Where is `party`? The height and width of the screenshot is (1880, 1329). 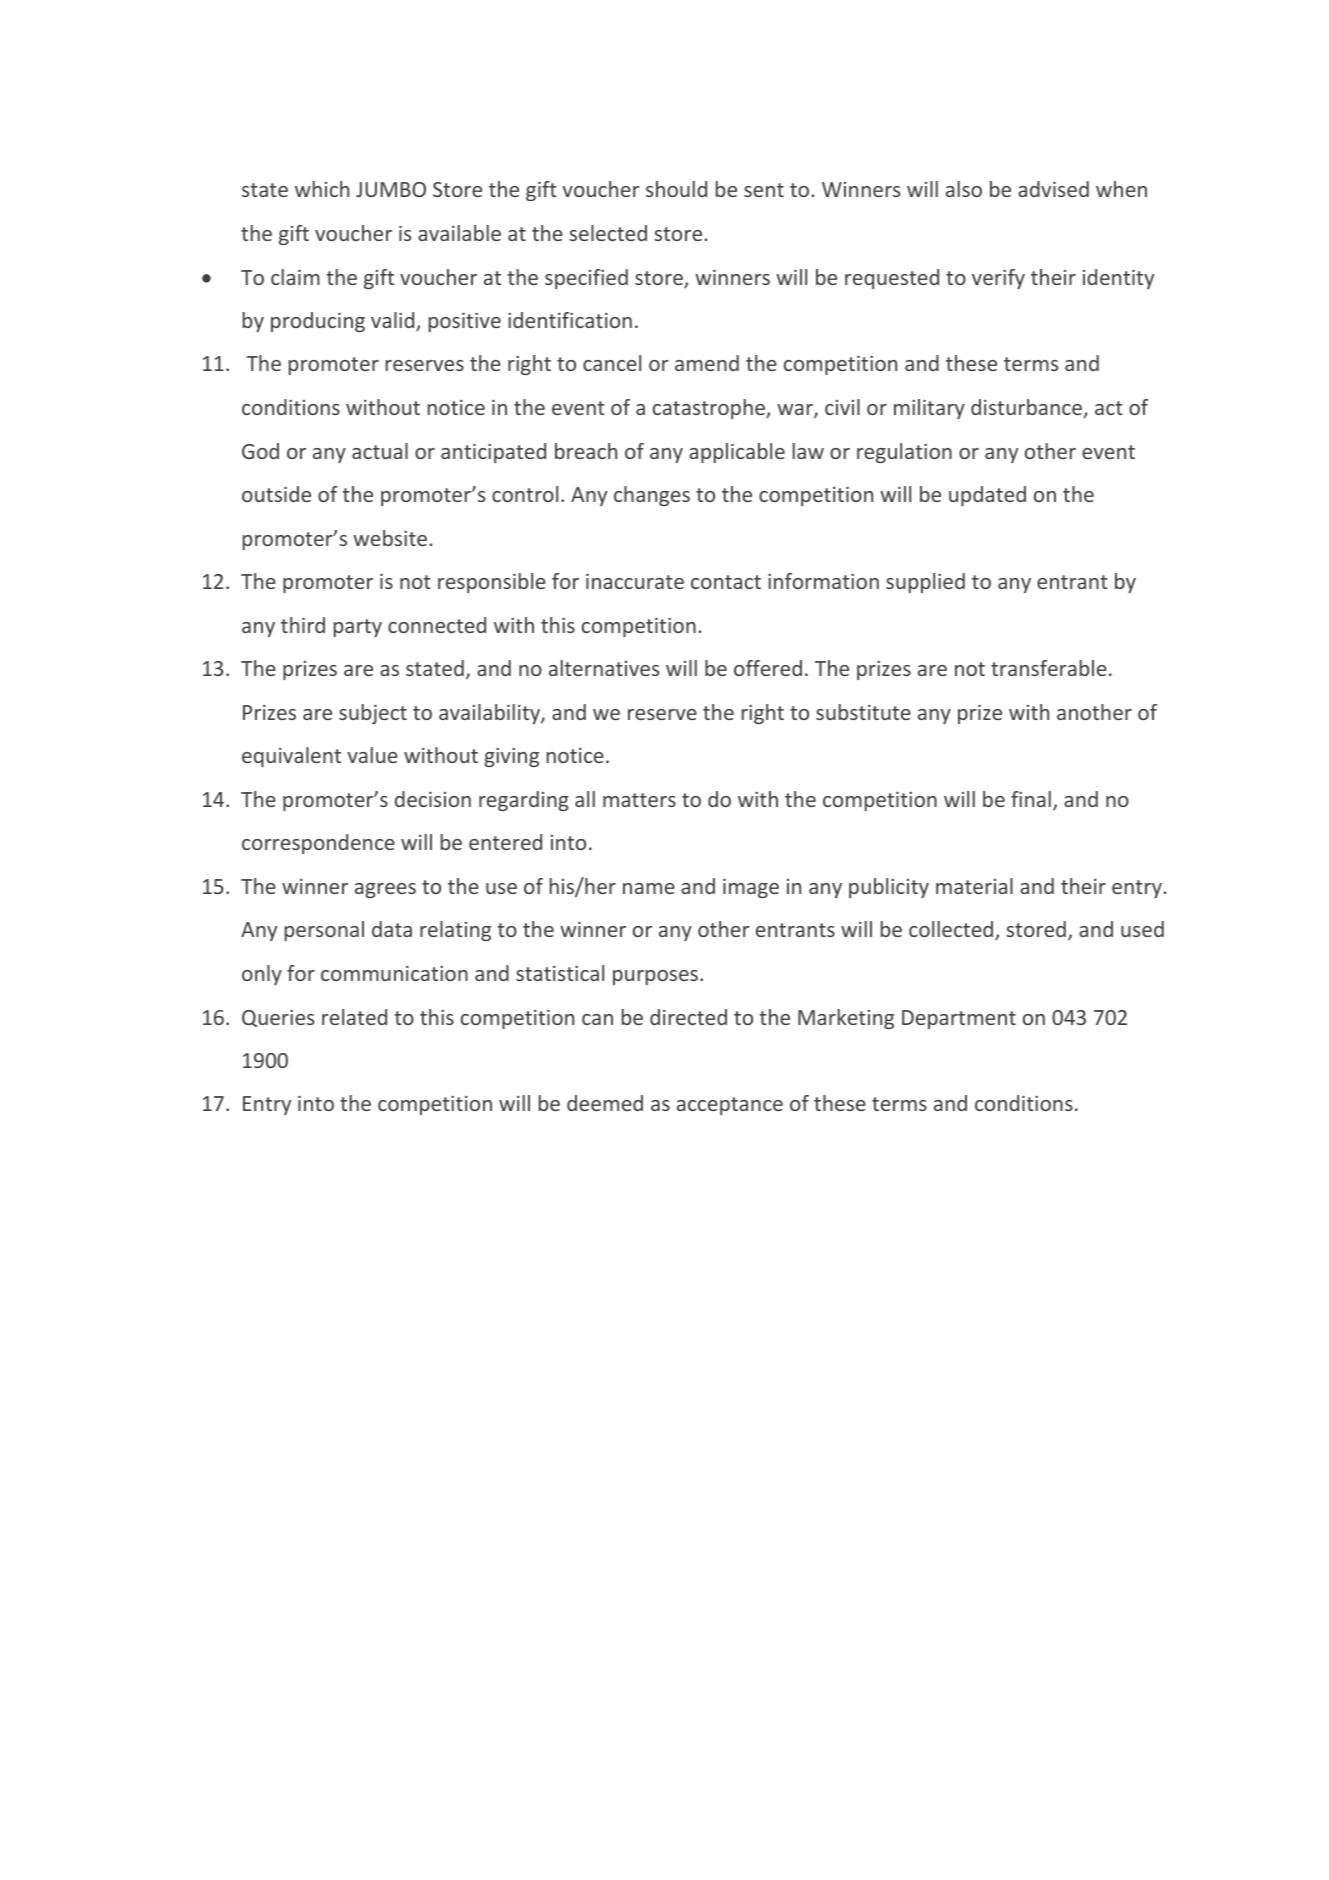 party is located at coordinates (358, 628).
